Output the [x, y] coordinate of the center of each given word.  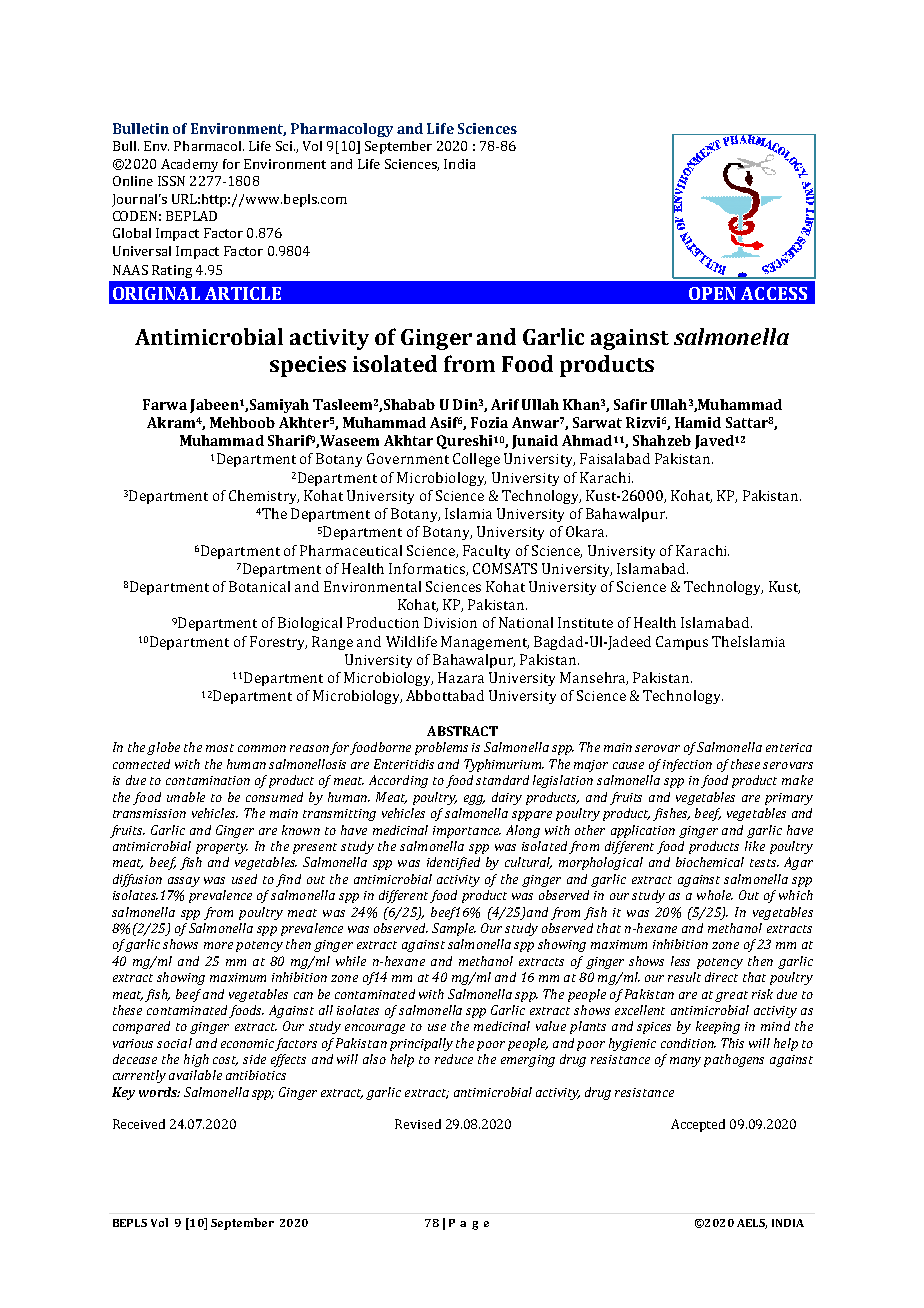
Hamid [698, 422]
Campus [682, 643]
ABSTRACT [462, 731]
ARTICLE [243, 293]
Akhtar [408, 440]
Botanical [259, 586]
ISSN [171, 181]
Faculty [486, 552]
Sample [454, 929]
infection [687, 765]
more [218, 945]
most [220, 748]
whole [715, 895]
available [195, 1075]
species [308, 366]
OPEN [712, 293]
